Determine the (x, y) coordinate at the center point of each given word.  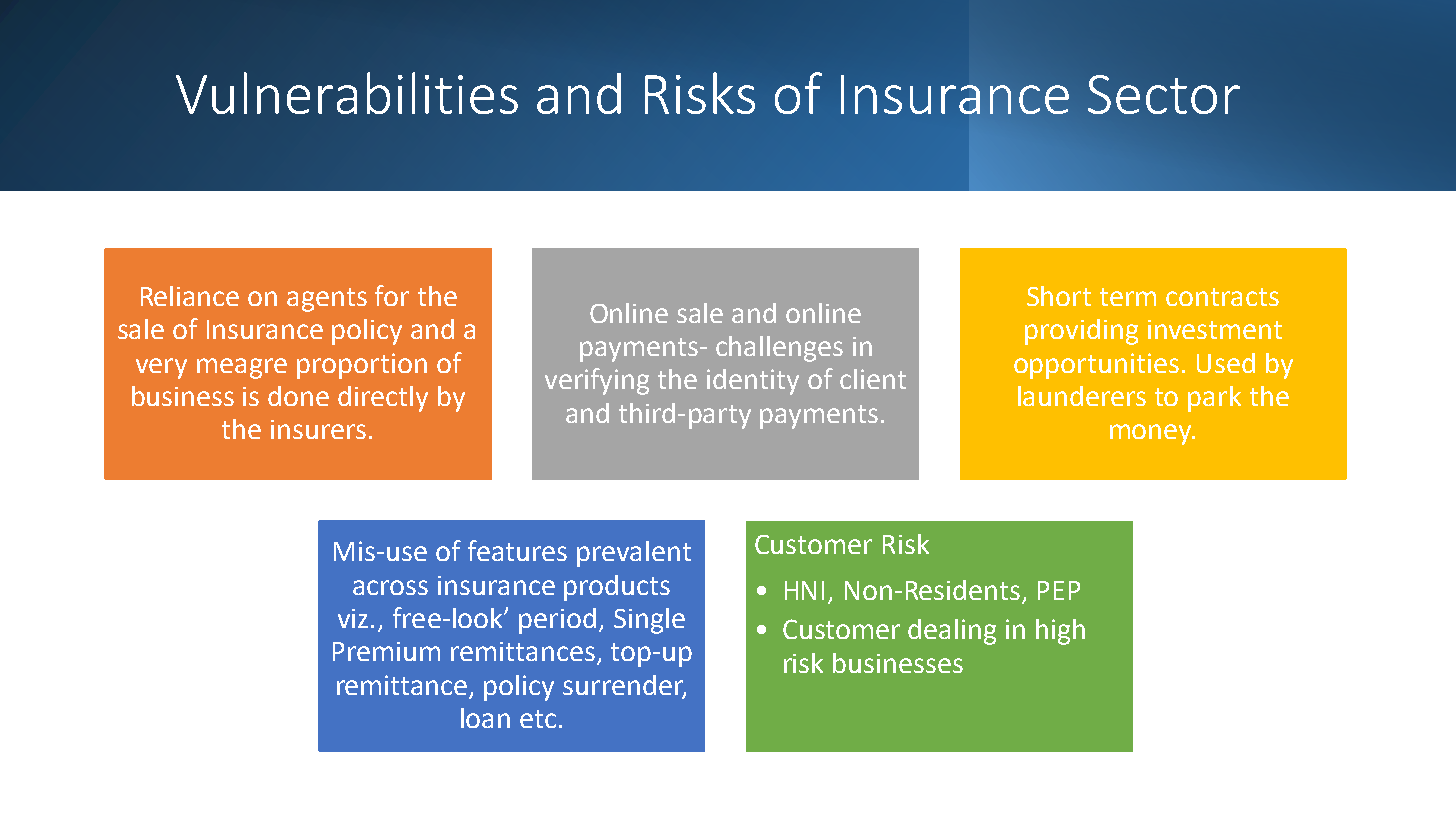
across (390, 587)
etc (538, 719)
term (1128, 297)
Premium (386, 651)
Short (1059, 296)
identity (753, 382)
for (392, 295)
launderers (1082, 396)
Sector (1164, 94)
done (298, 396)
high (1060, 632)
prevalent (634, 554)
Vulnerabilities (347, 93)
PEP (1059, 590)
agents (327, 300)
